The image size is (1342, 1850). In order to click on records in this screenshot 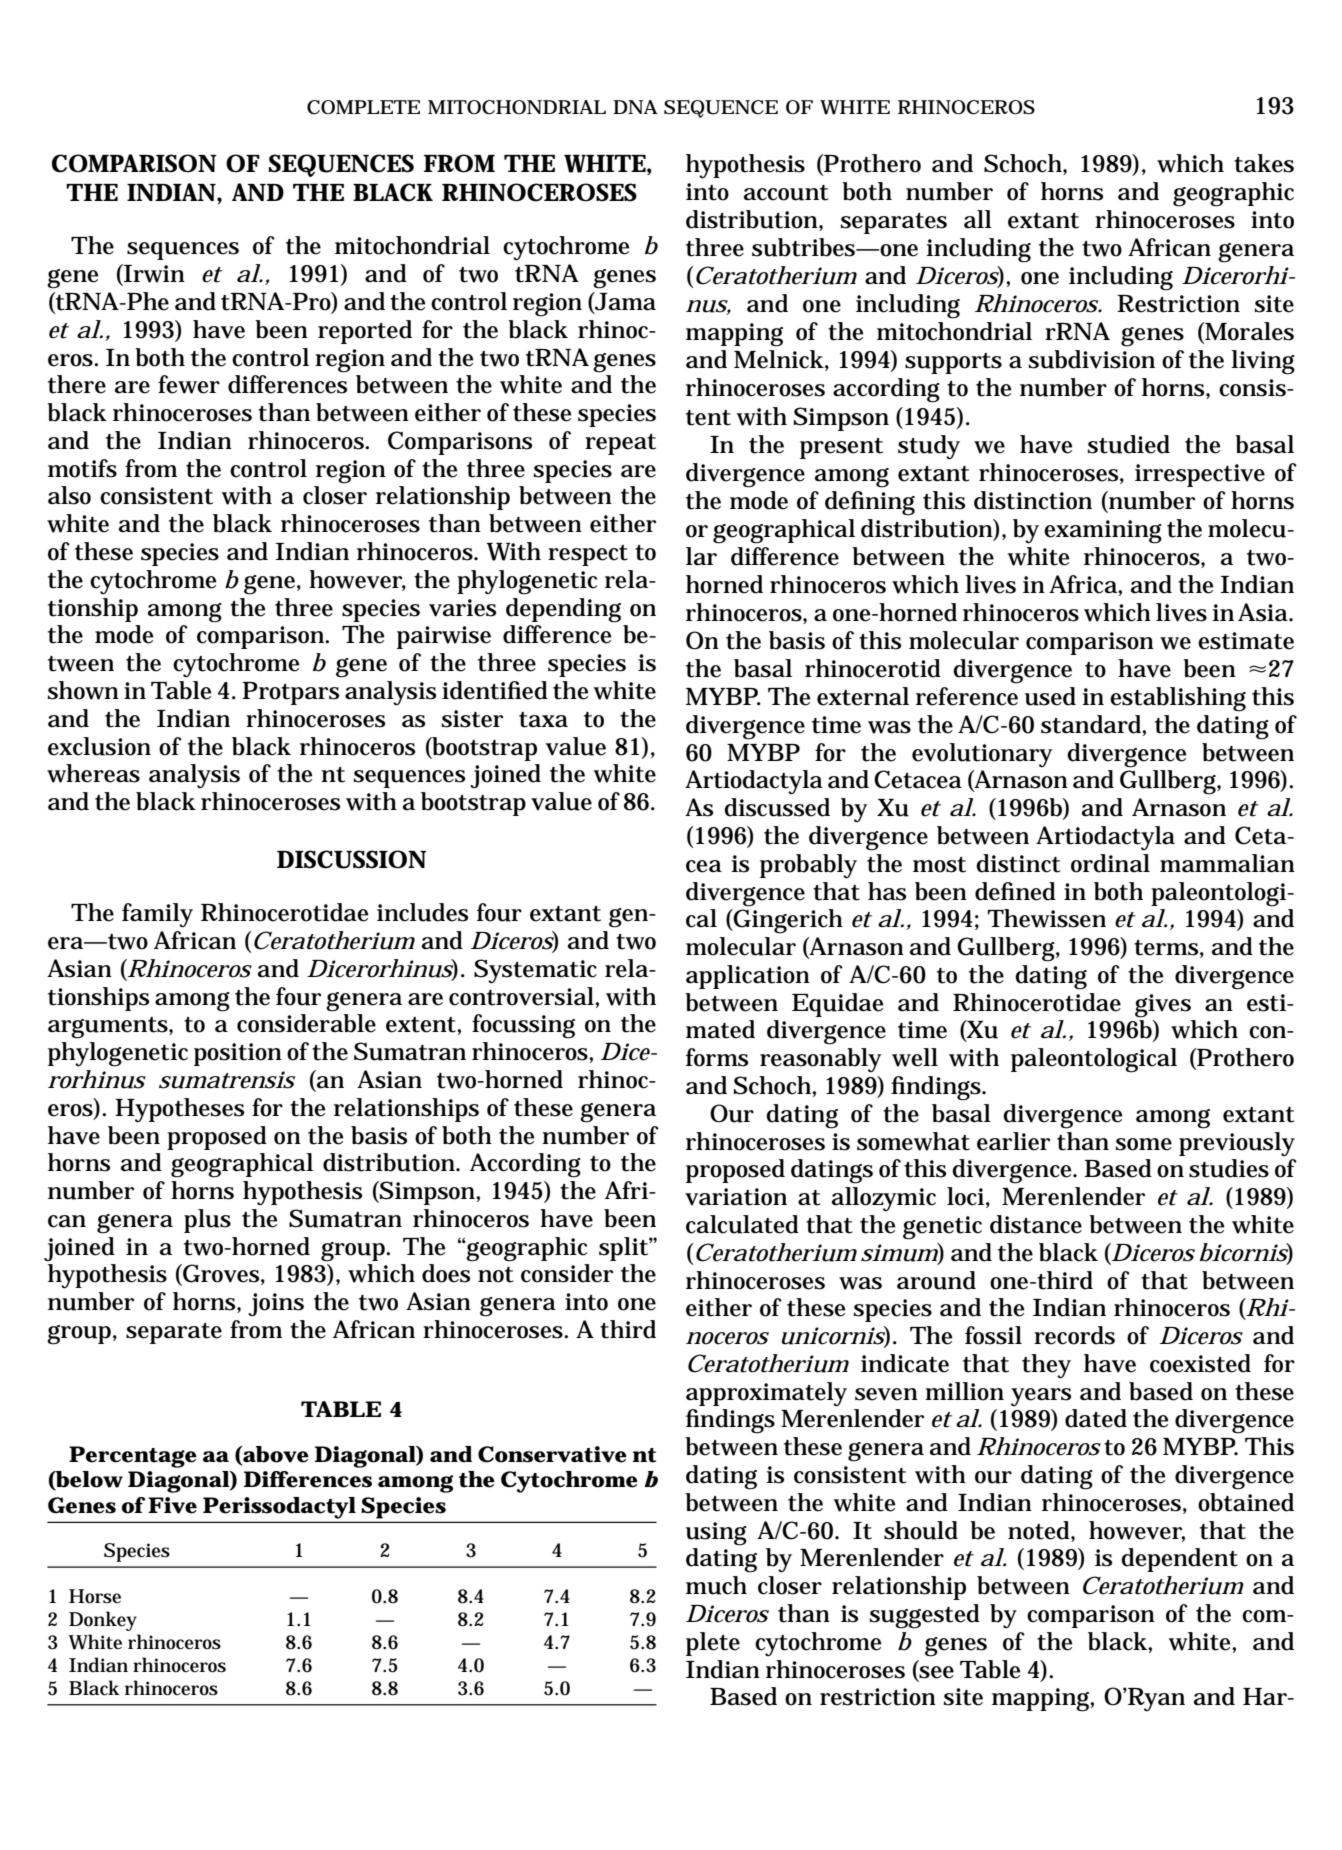, I will do `click(1074, 1335)`.
